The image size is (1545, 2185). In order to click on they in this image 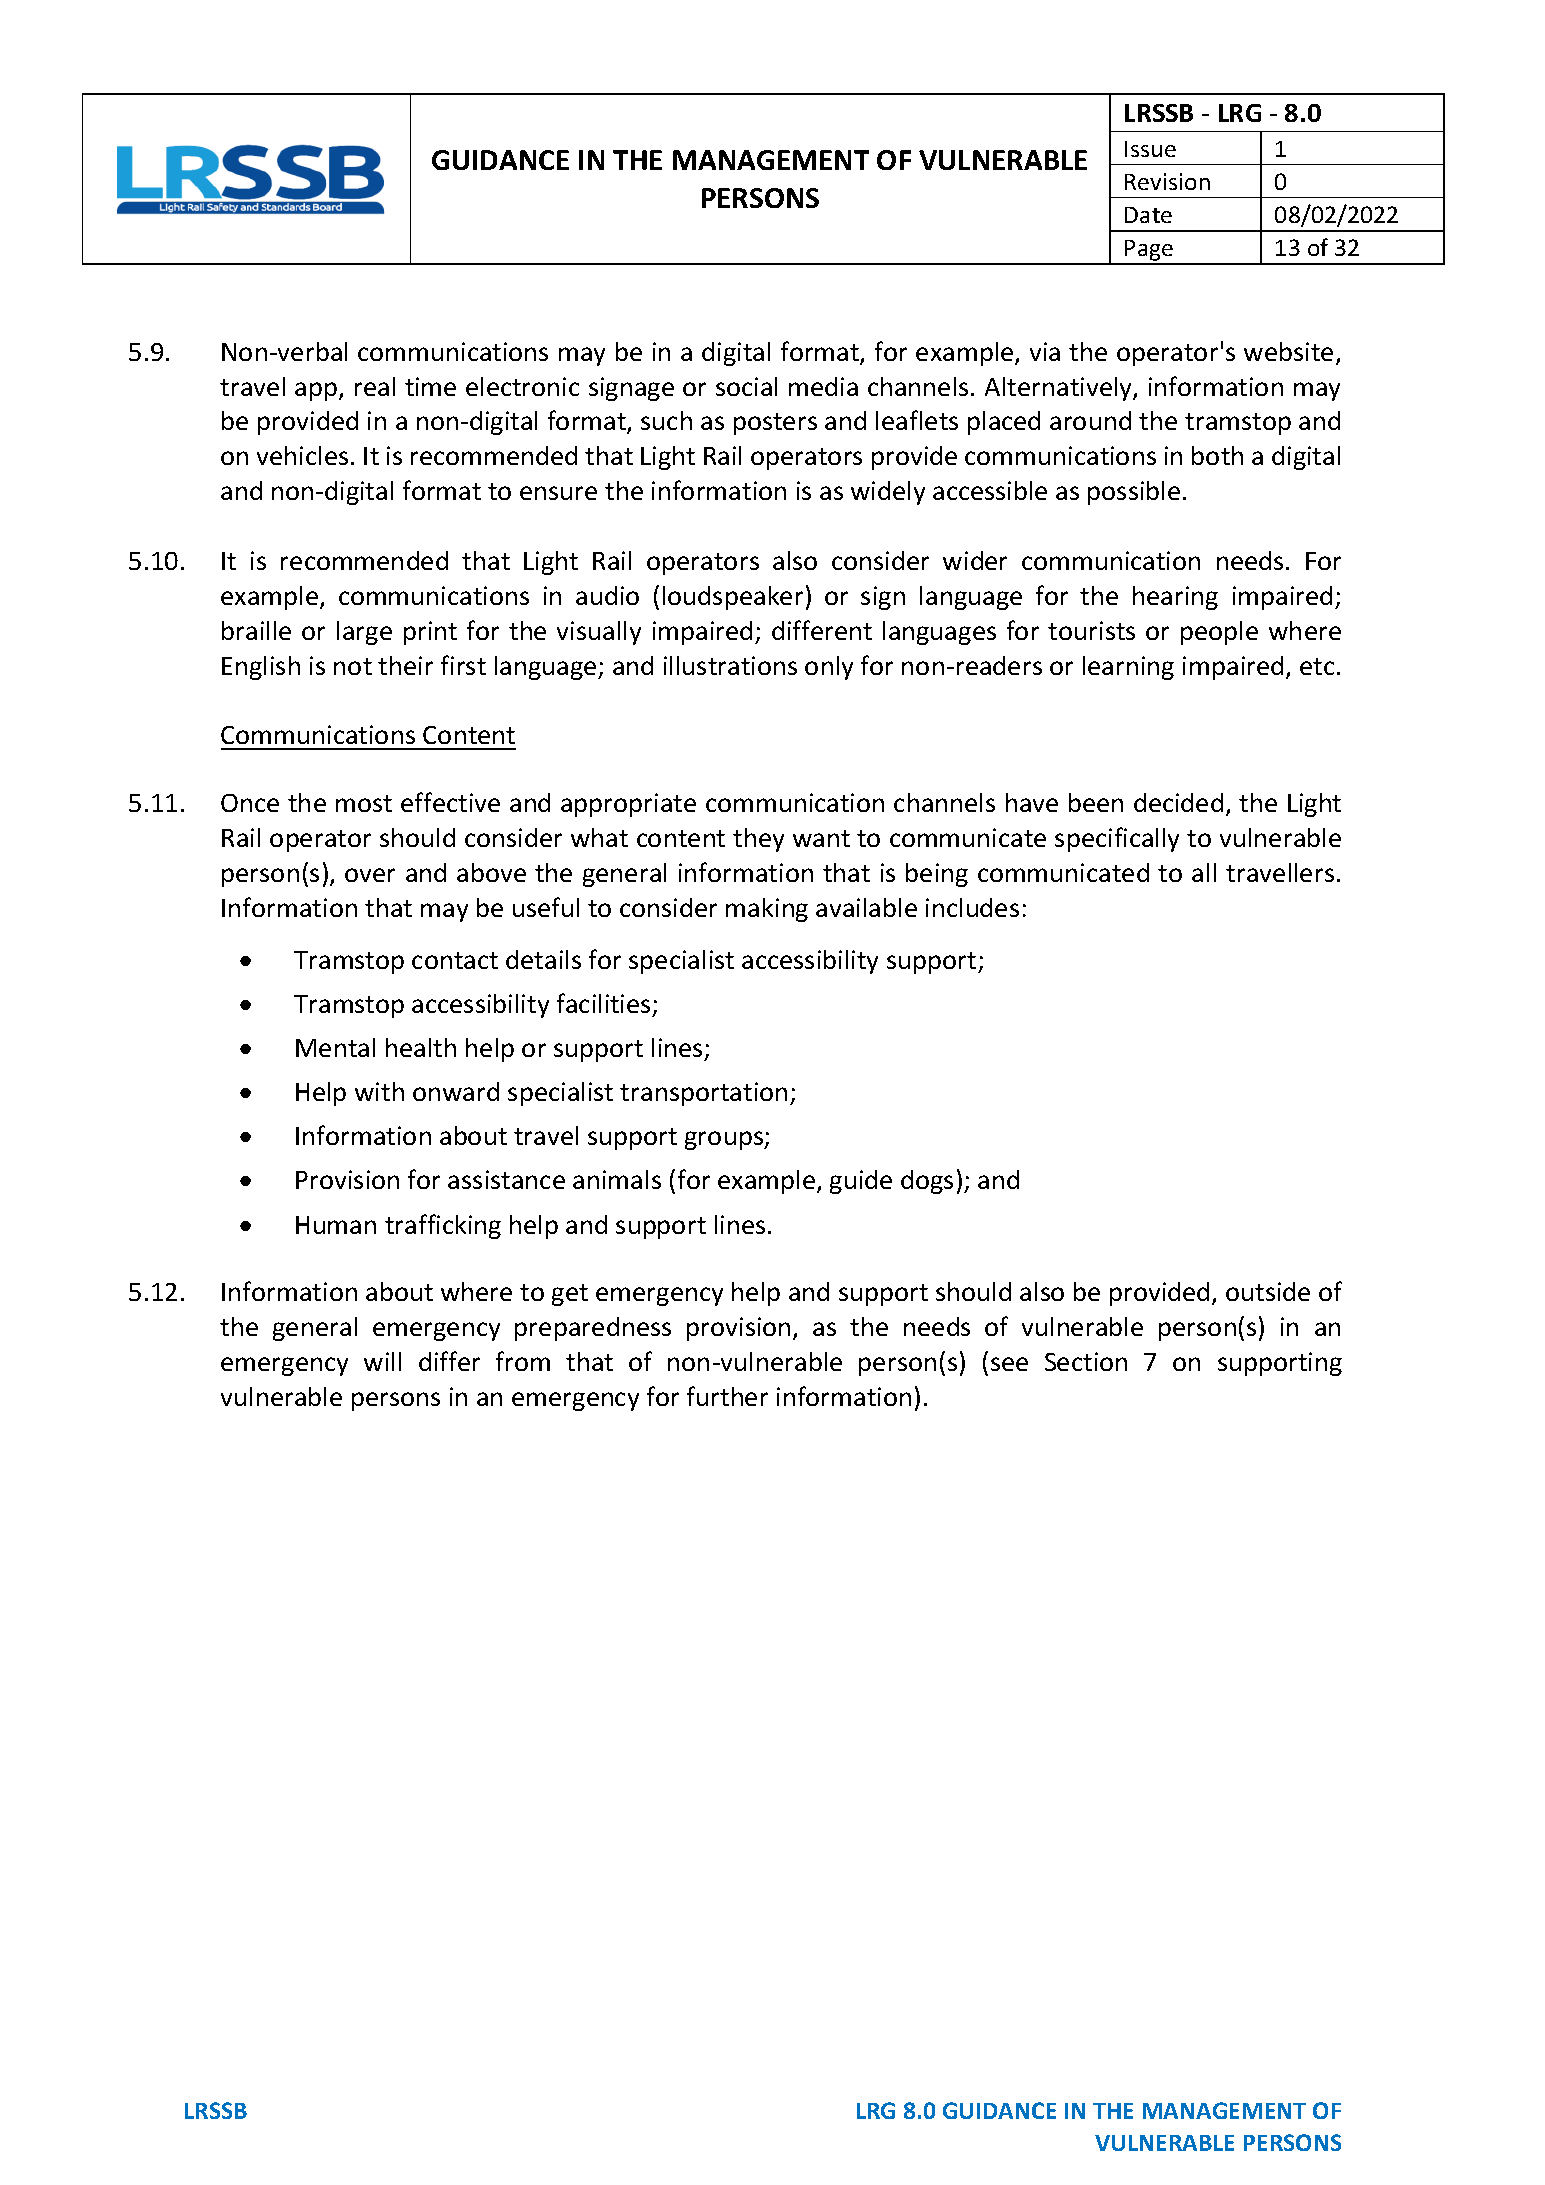, I will do `click(758, 840)`.
